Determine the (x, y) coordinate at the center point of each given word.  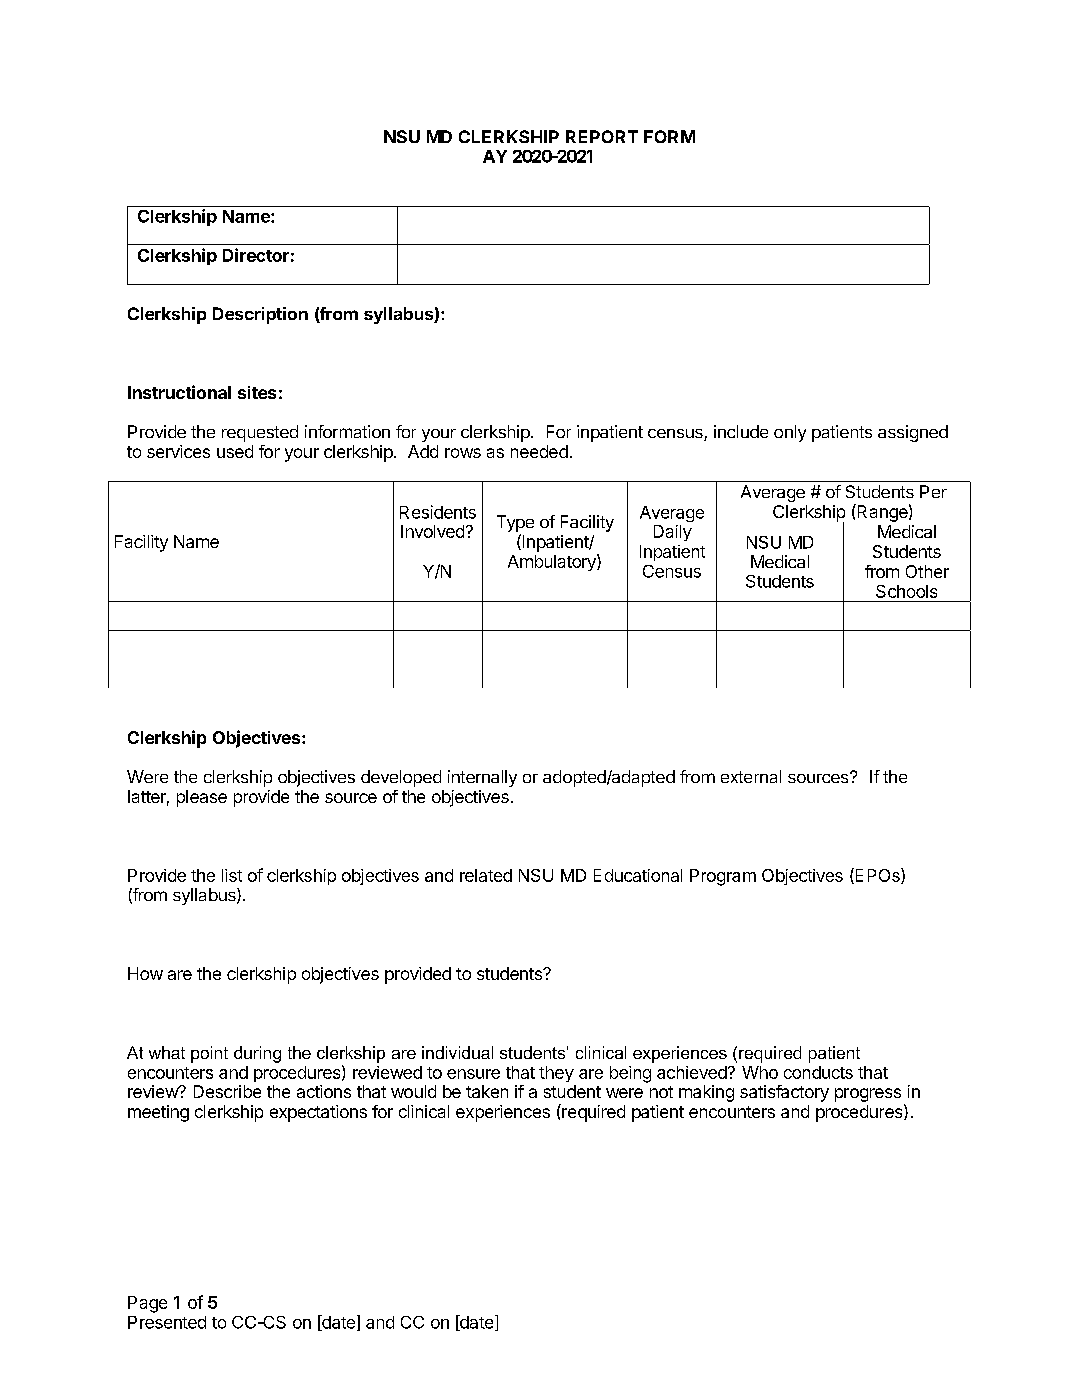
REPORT (602, 136)
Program (723, 877)
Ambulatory (553, 562)
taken (487, 1091)
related (486, 875)
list (232, 875)
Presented (167, 1322)
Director (256, 255)
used (235, 451)
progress (868, 1095)
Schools (906, 591)
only (790, 433)
